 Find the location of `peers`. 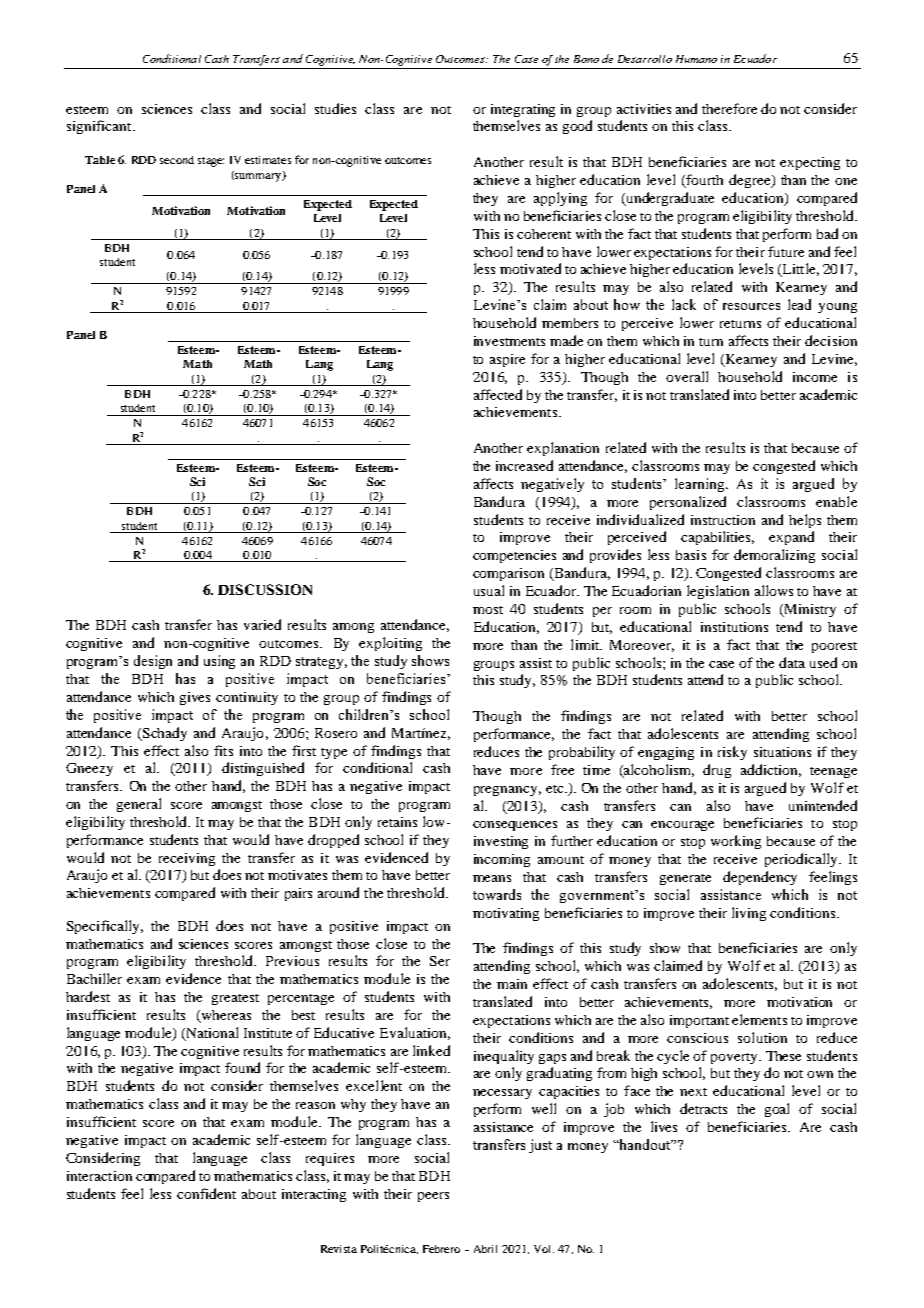

peers is located at coordinates (433, 1197).
